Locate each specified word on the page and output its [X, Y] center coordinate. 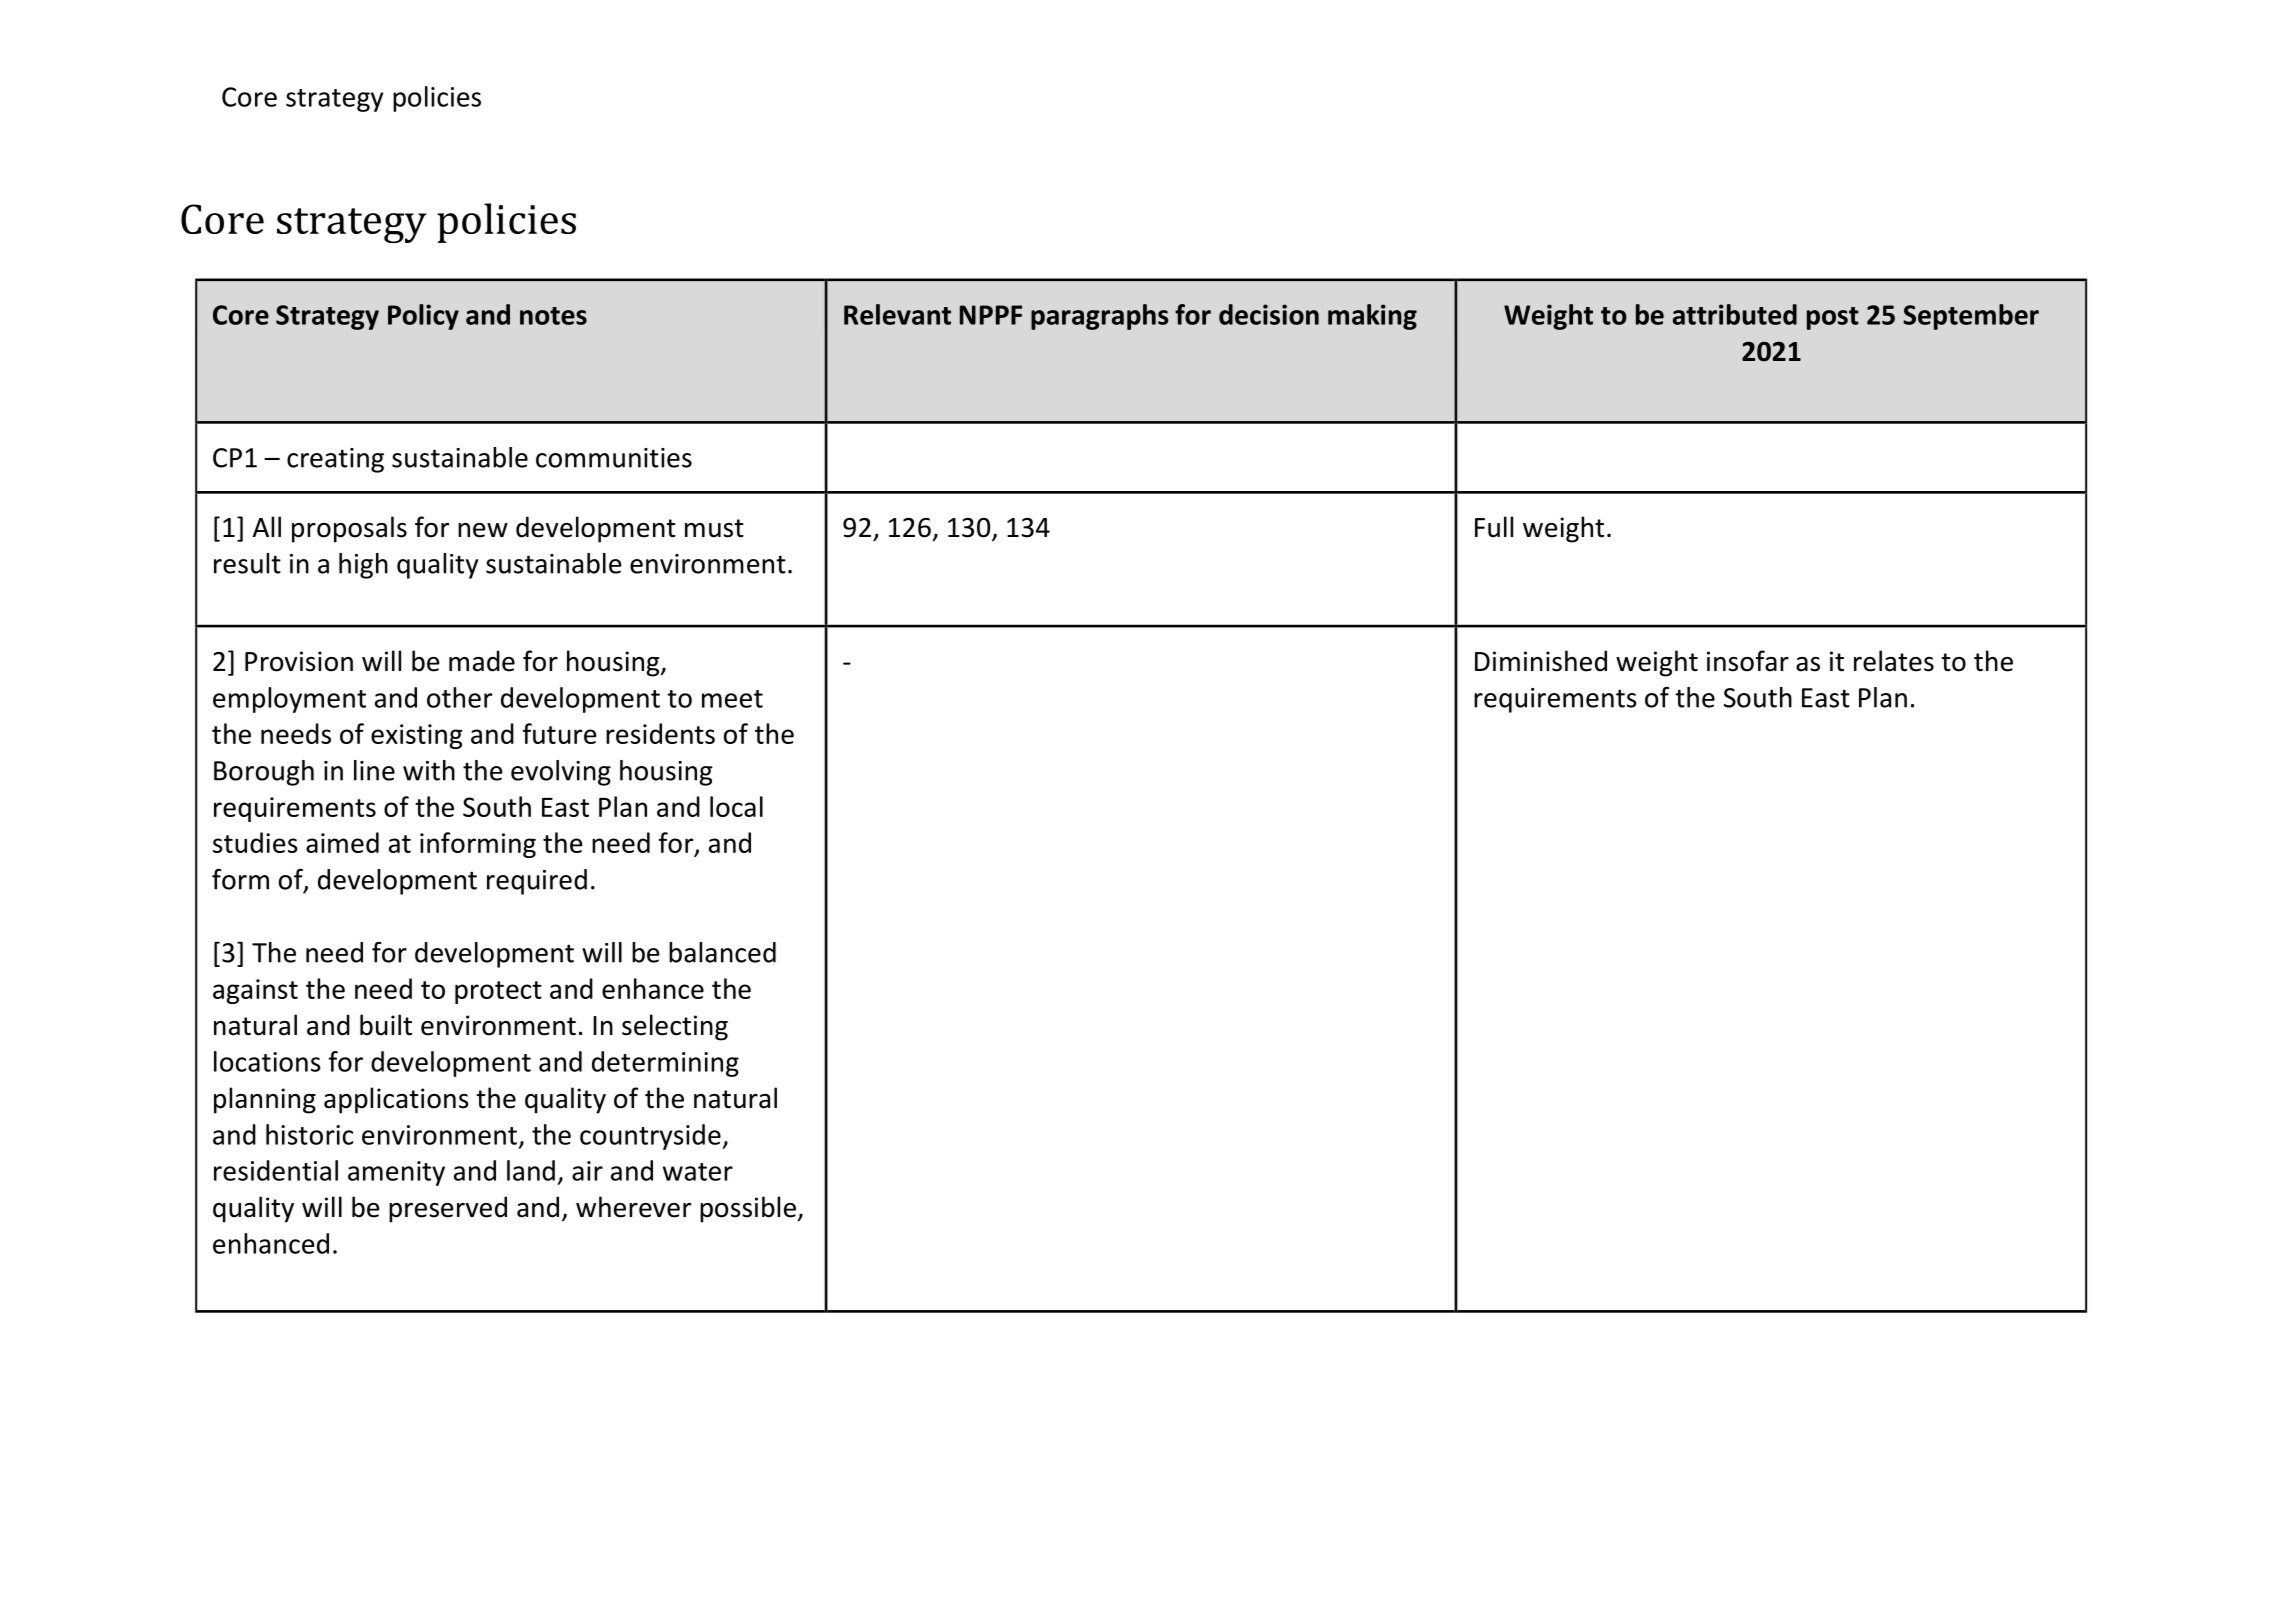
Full [1494, 527]
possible [748, 1209]
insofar [1748, 661]
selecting [675, 1027]
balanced [722, 952]
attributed [1735, 314]
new [483, 530]
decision [1269, 314]
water [698, 1172]
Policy [423, 317]
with [429, 770]
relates [1894, 661]
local [736, 806]
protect [498, 992]
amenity [396, 1173]
